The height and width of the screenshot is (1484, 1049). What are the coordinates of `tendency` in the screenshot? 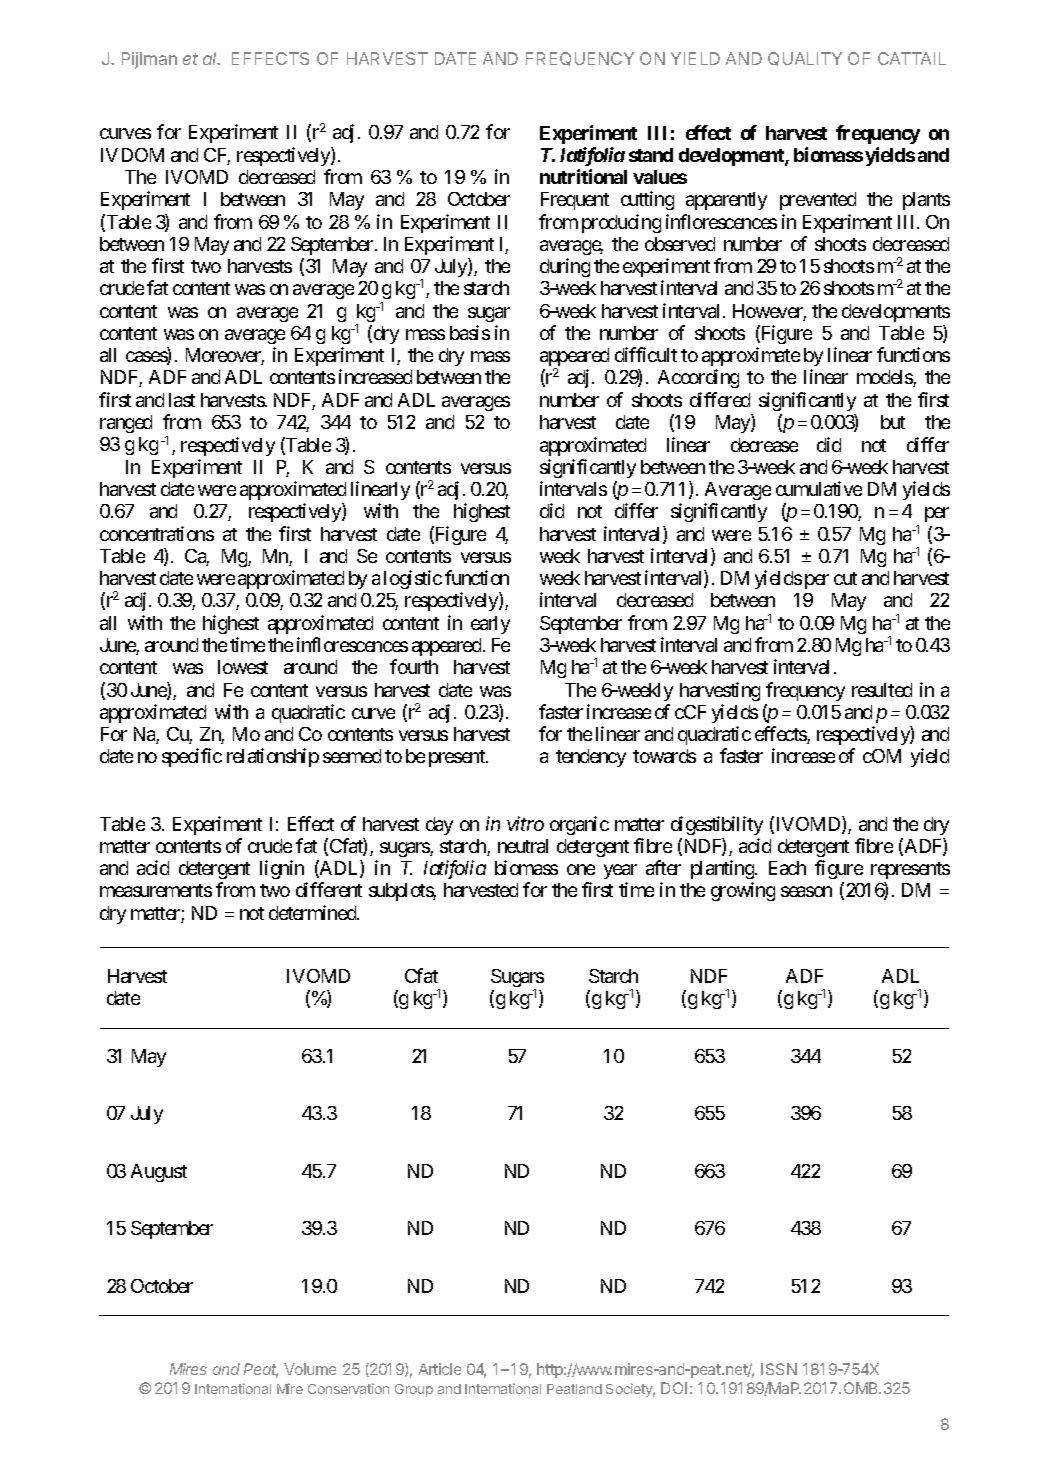 It's located at (591, 758).
